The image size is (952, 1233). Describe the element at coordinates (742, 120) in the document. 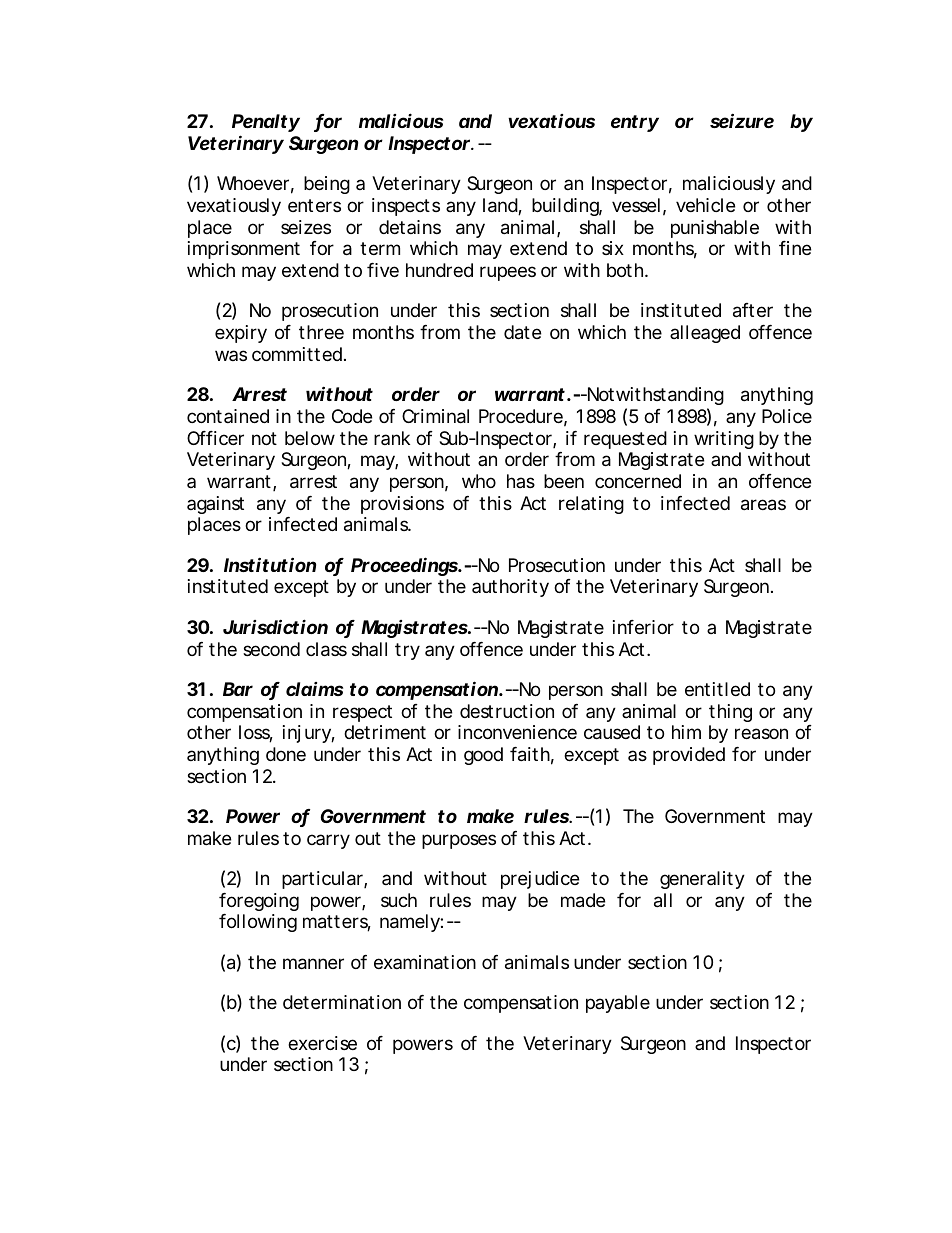

I see `seizure` at that location.
